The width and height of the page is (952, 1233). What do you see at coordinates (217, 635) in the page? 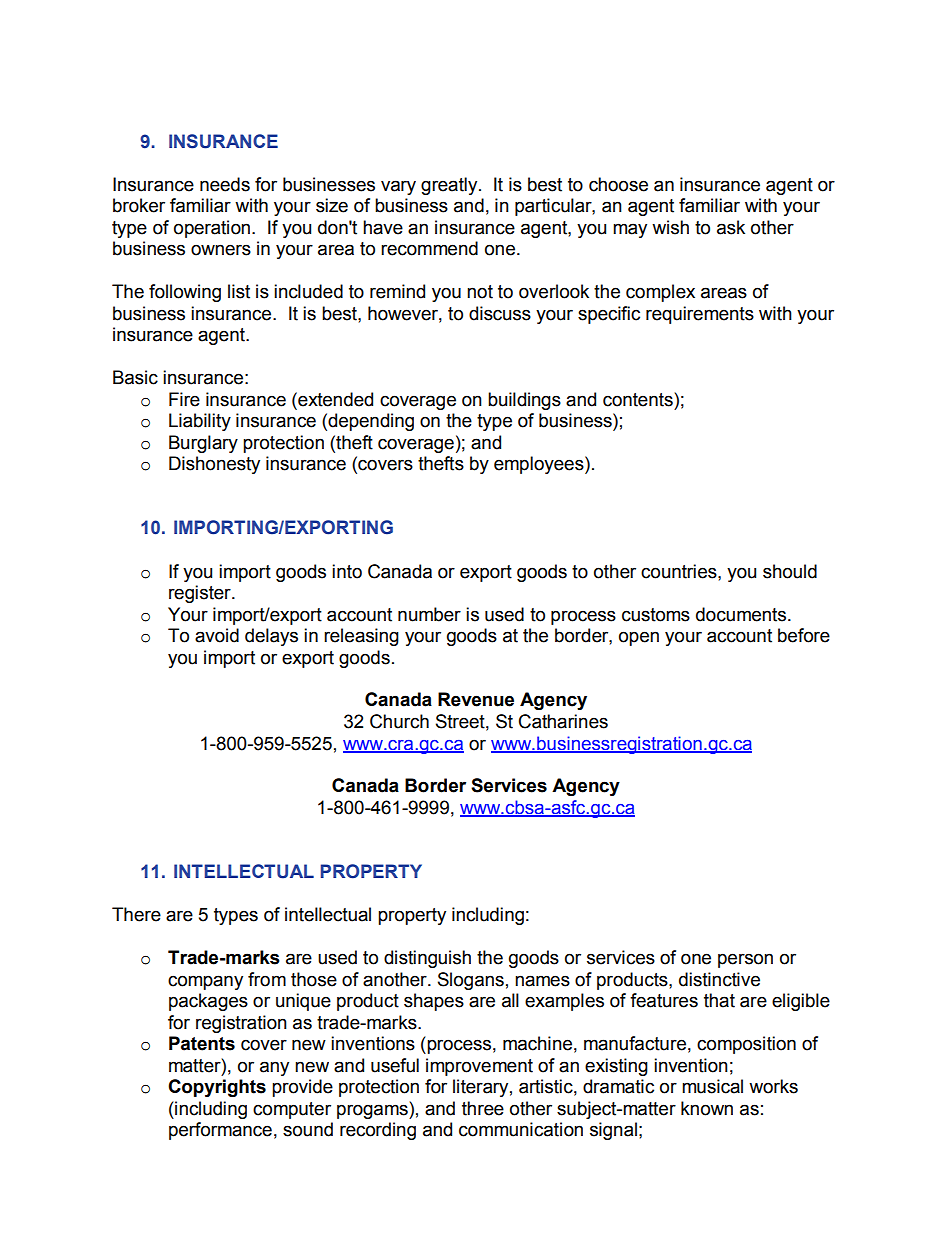
I see `avoid` at bounding box center [217, 635].
